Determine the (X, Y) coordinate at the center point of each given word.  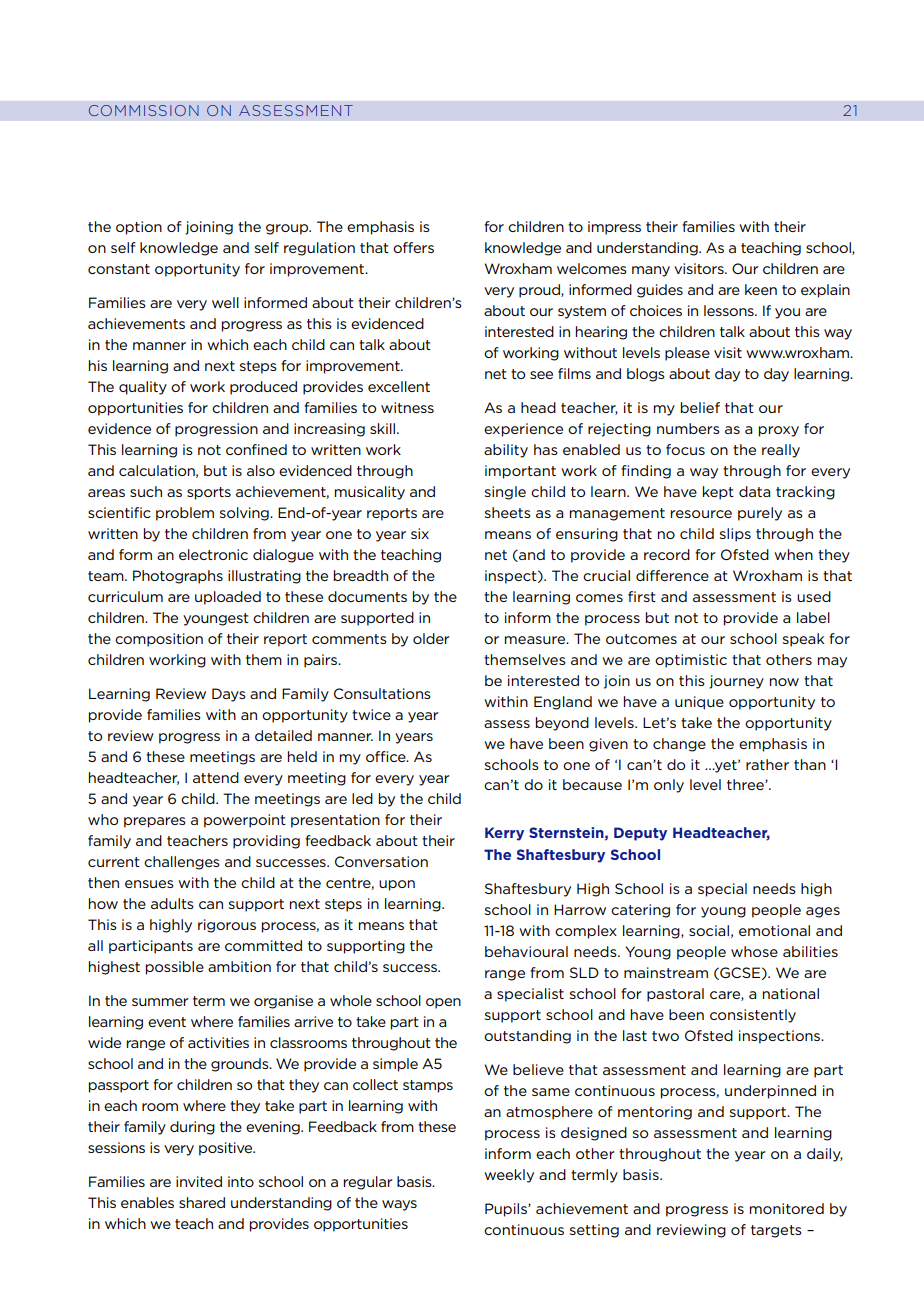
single (505, 493)
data (754, 491)
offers (413, 247)
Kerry (504, 834)
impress (614, 228)
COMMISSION (144, 110)
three (746, 784)
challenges (182, 863)
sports (209, 493)
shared (202, 1202)
